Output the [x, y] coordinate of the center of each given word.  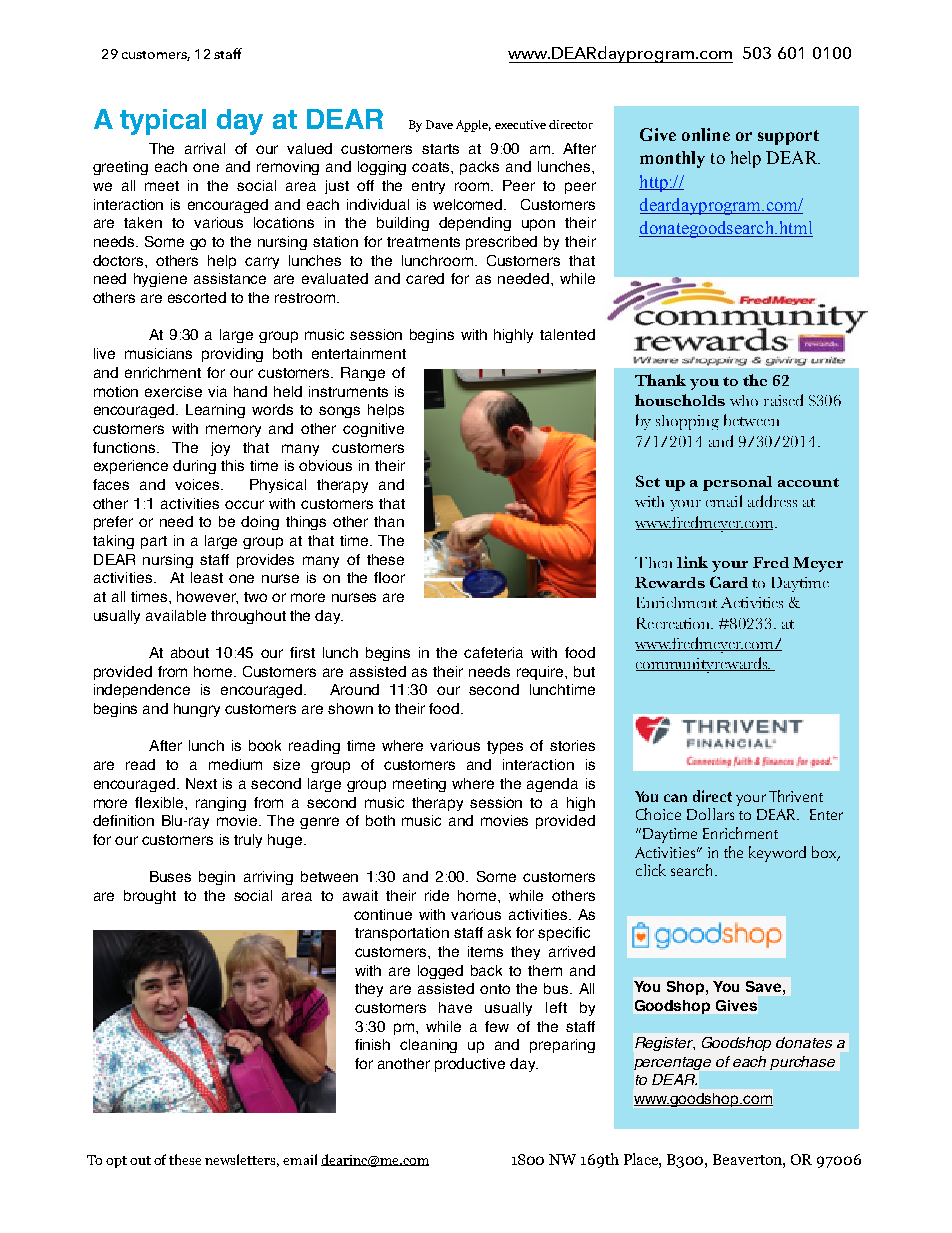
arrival [205, 148]
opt [116, 1162]
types [505, 747]
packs [479, 168]
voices [198, 484]
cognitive [373, 430]
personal [737, 483]
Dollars [710, 814]
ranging [221, 804]
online [706, 134]
